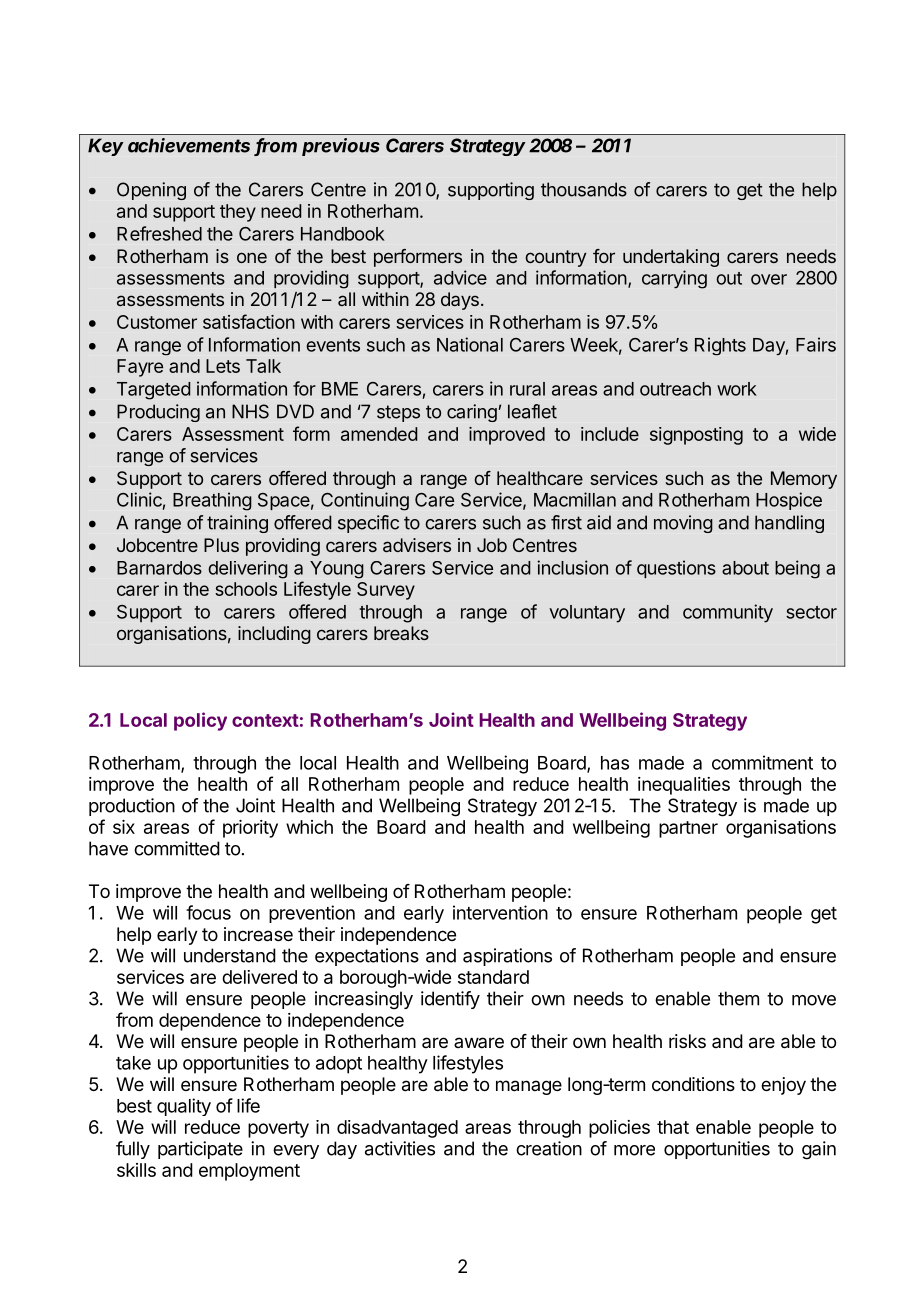 This page has width=924, height=1308. Describe the element at coordinates (584, 189) in the page. I see `thousands` at that location.
